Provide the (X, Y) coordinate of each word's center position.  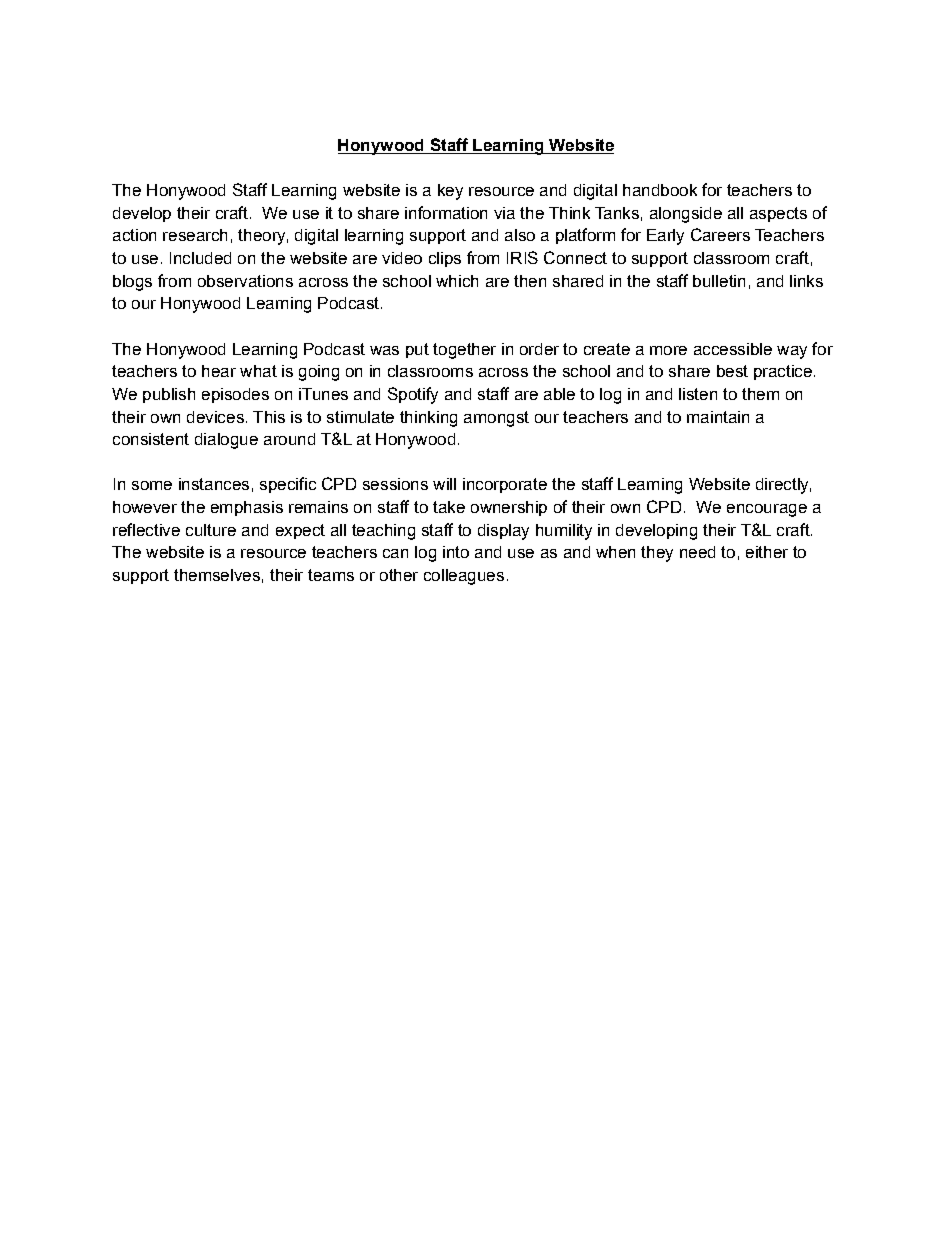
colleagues (464, 577)
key (450, 192)
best (732, 371)
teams (331, 575)
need (697, 552)
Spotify (413, 395)
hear (219, 371)
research (195, 235)
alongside (686, 215)
